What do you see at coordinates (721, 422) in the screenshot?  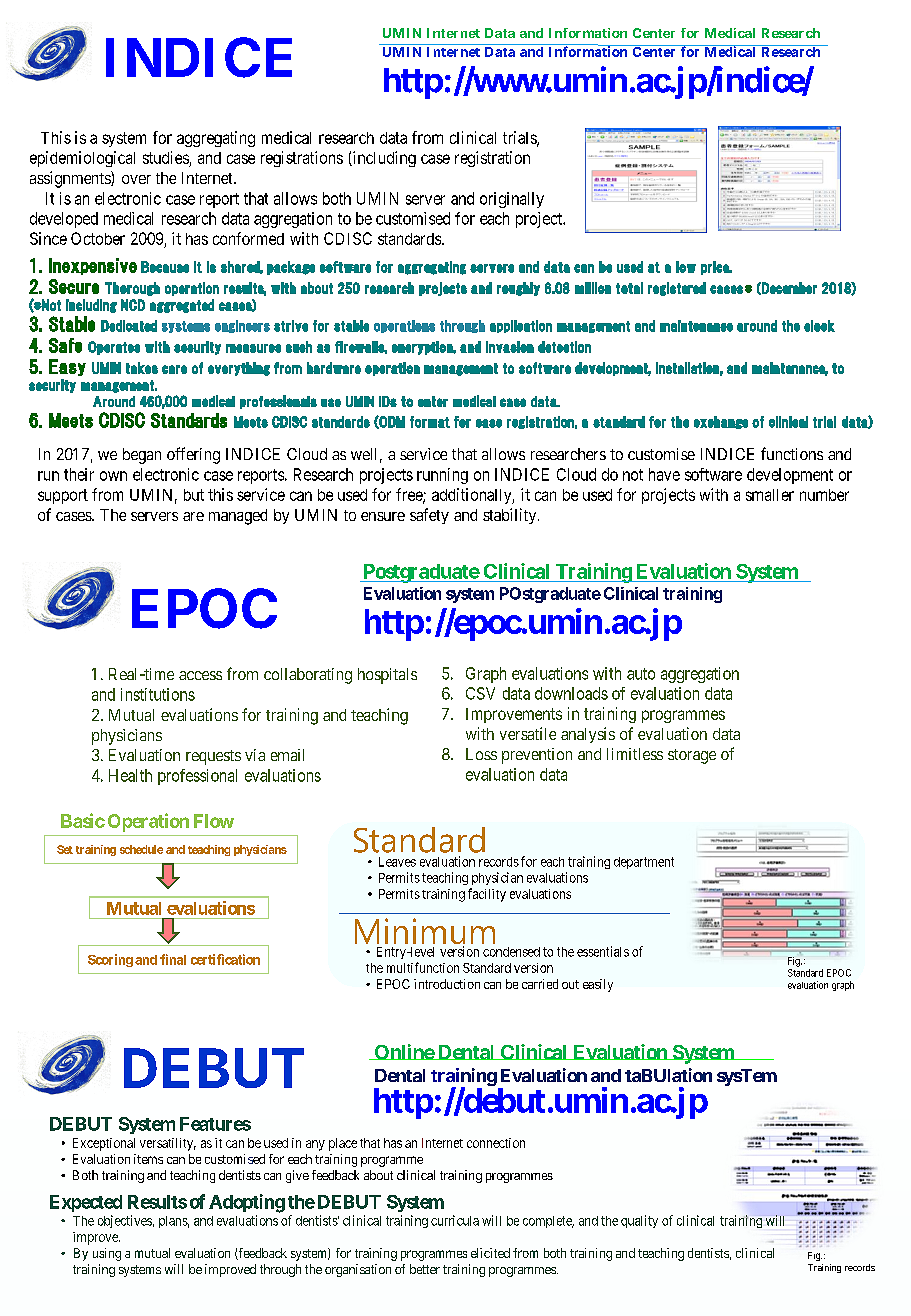 I see `exchange` at bounding box center [721, 422].
